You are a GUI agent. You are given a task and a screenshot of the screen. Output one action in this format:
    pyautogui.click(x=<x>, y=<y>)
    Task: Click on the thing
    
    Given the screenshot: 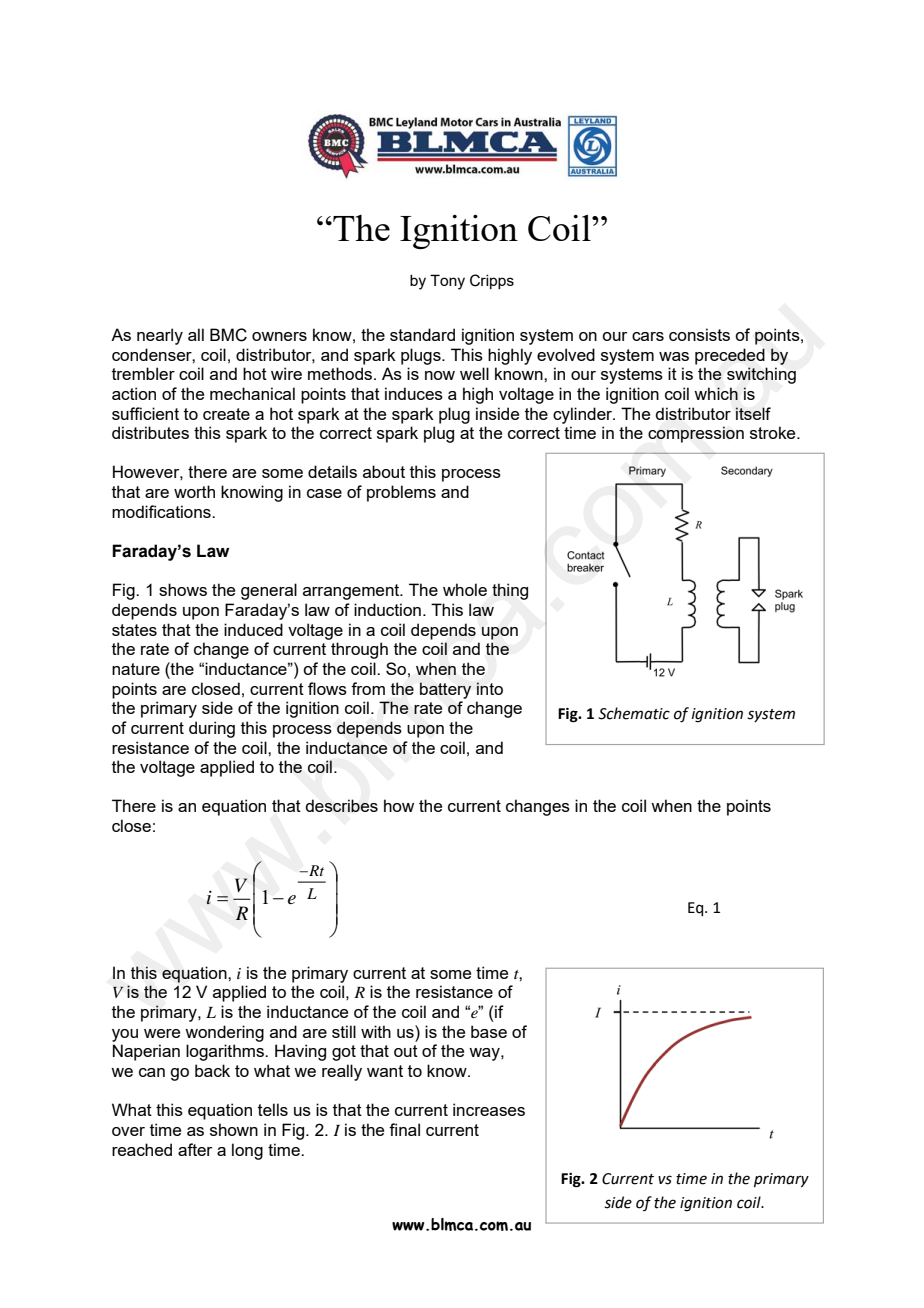 What is the action you would take?
    pyautogui.click(x=510, y=591)
